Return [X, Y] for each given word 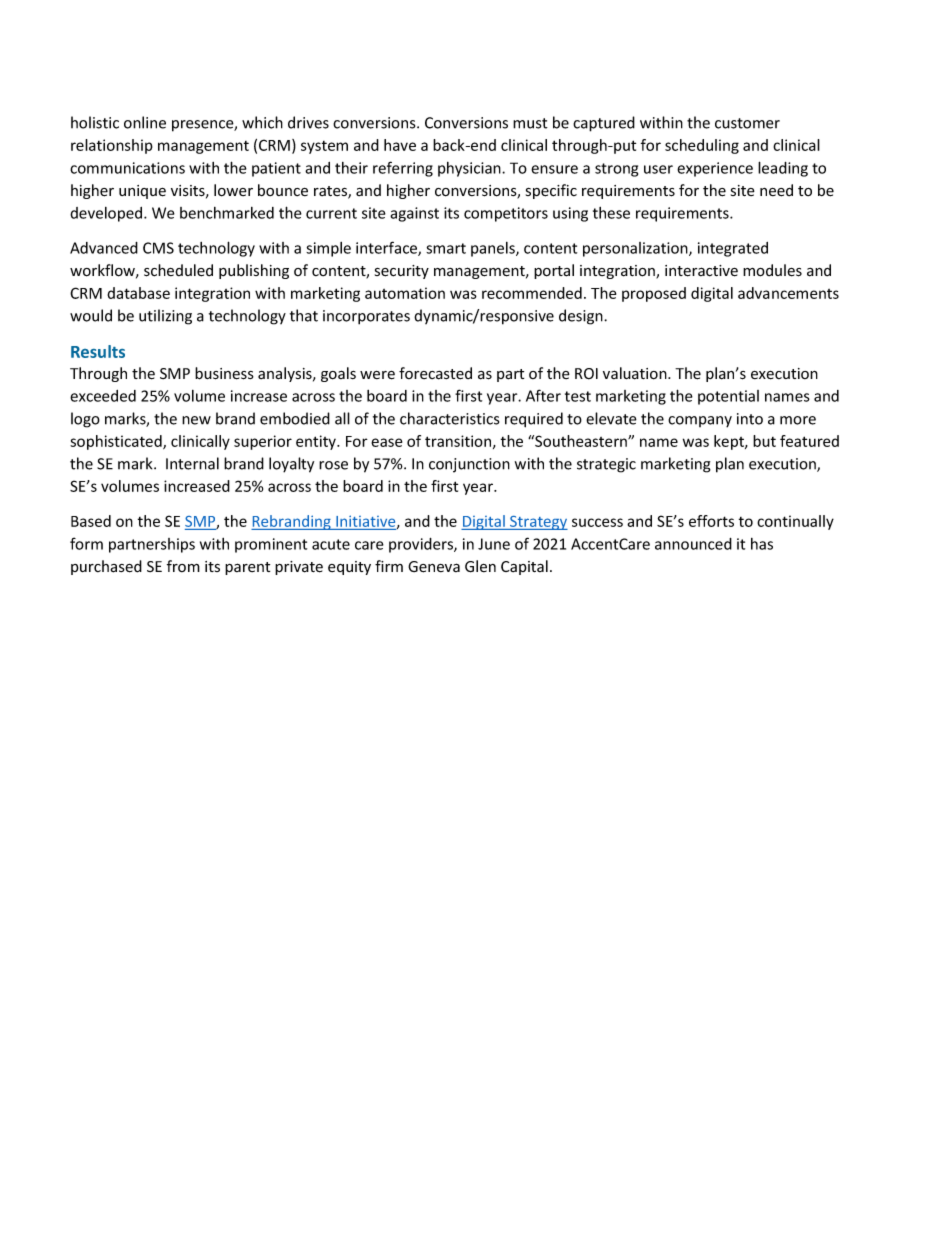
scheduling [702, 146]
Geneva [434, 567]
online [145, 122]
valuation [636, 373]
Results [98, 351]
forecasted [435, 373]
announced [693, 544]
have [400, 145]
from [183, 566]
